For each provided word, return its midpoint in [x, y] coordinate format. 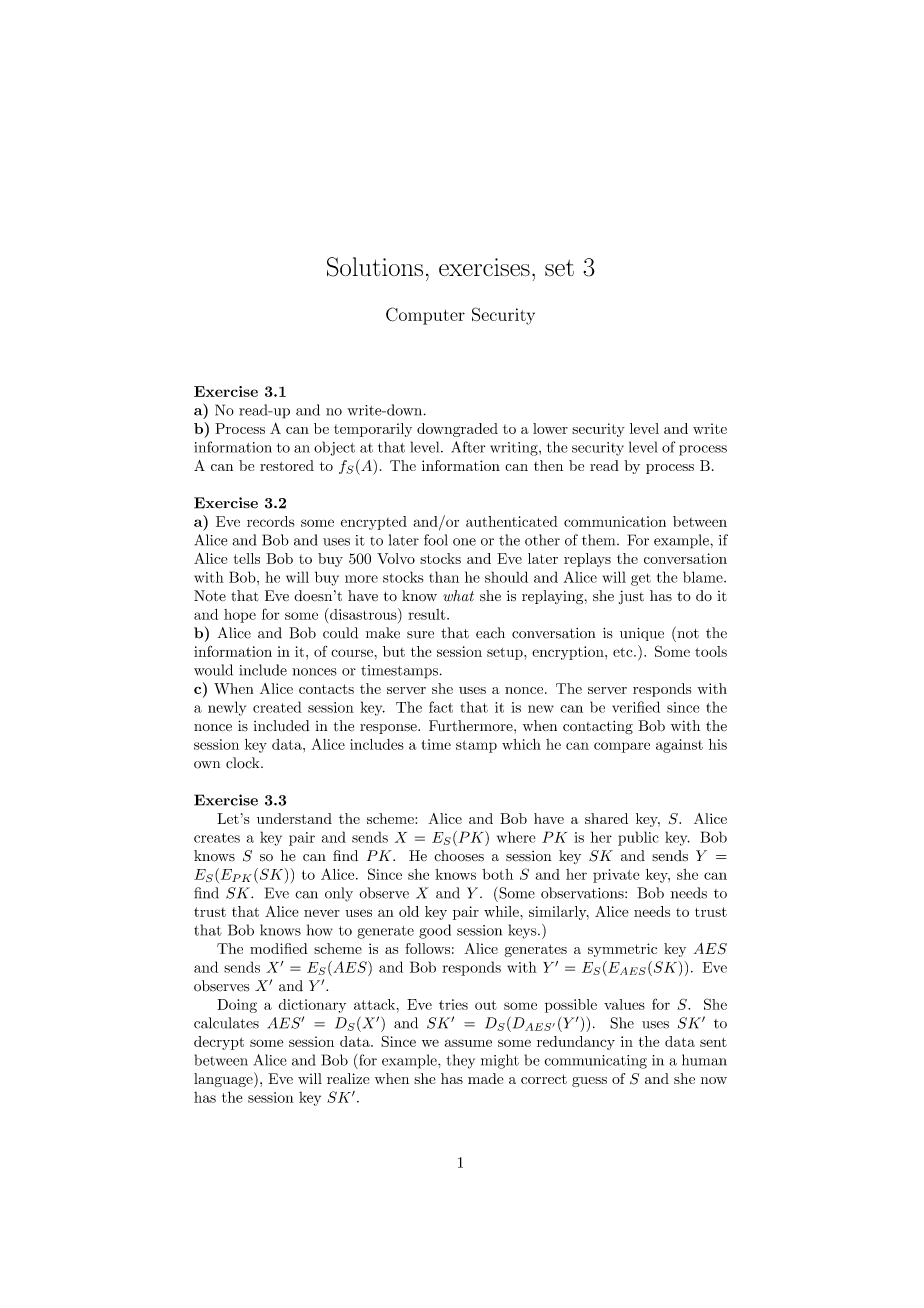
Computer [425, 316]
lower [550, 428]
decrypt [219, 1043]
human [704, 1060]
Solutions [375, 267]
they [461, 1061]
